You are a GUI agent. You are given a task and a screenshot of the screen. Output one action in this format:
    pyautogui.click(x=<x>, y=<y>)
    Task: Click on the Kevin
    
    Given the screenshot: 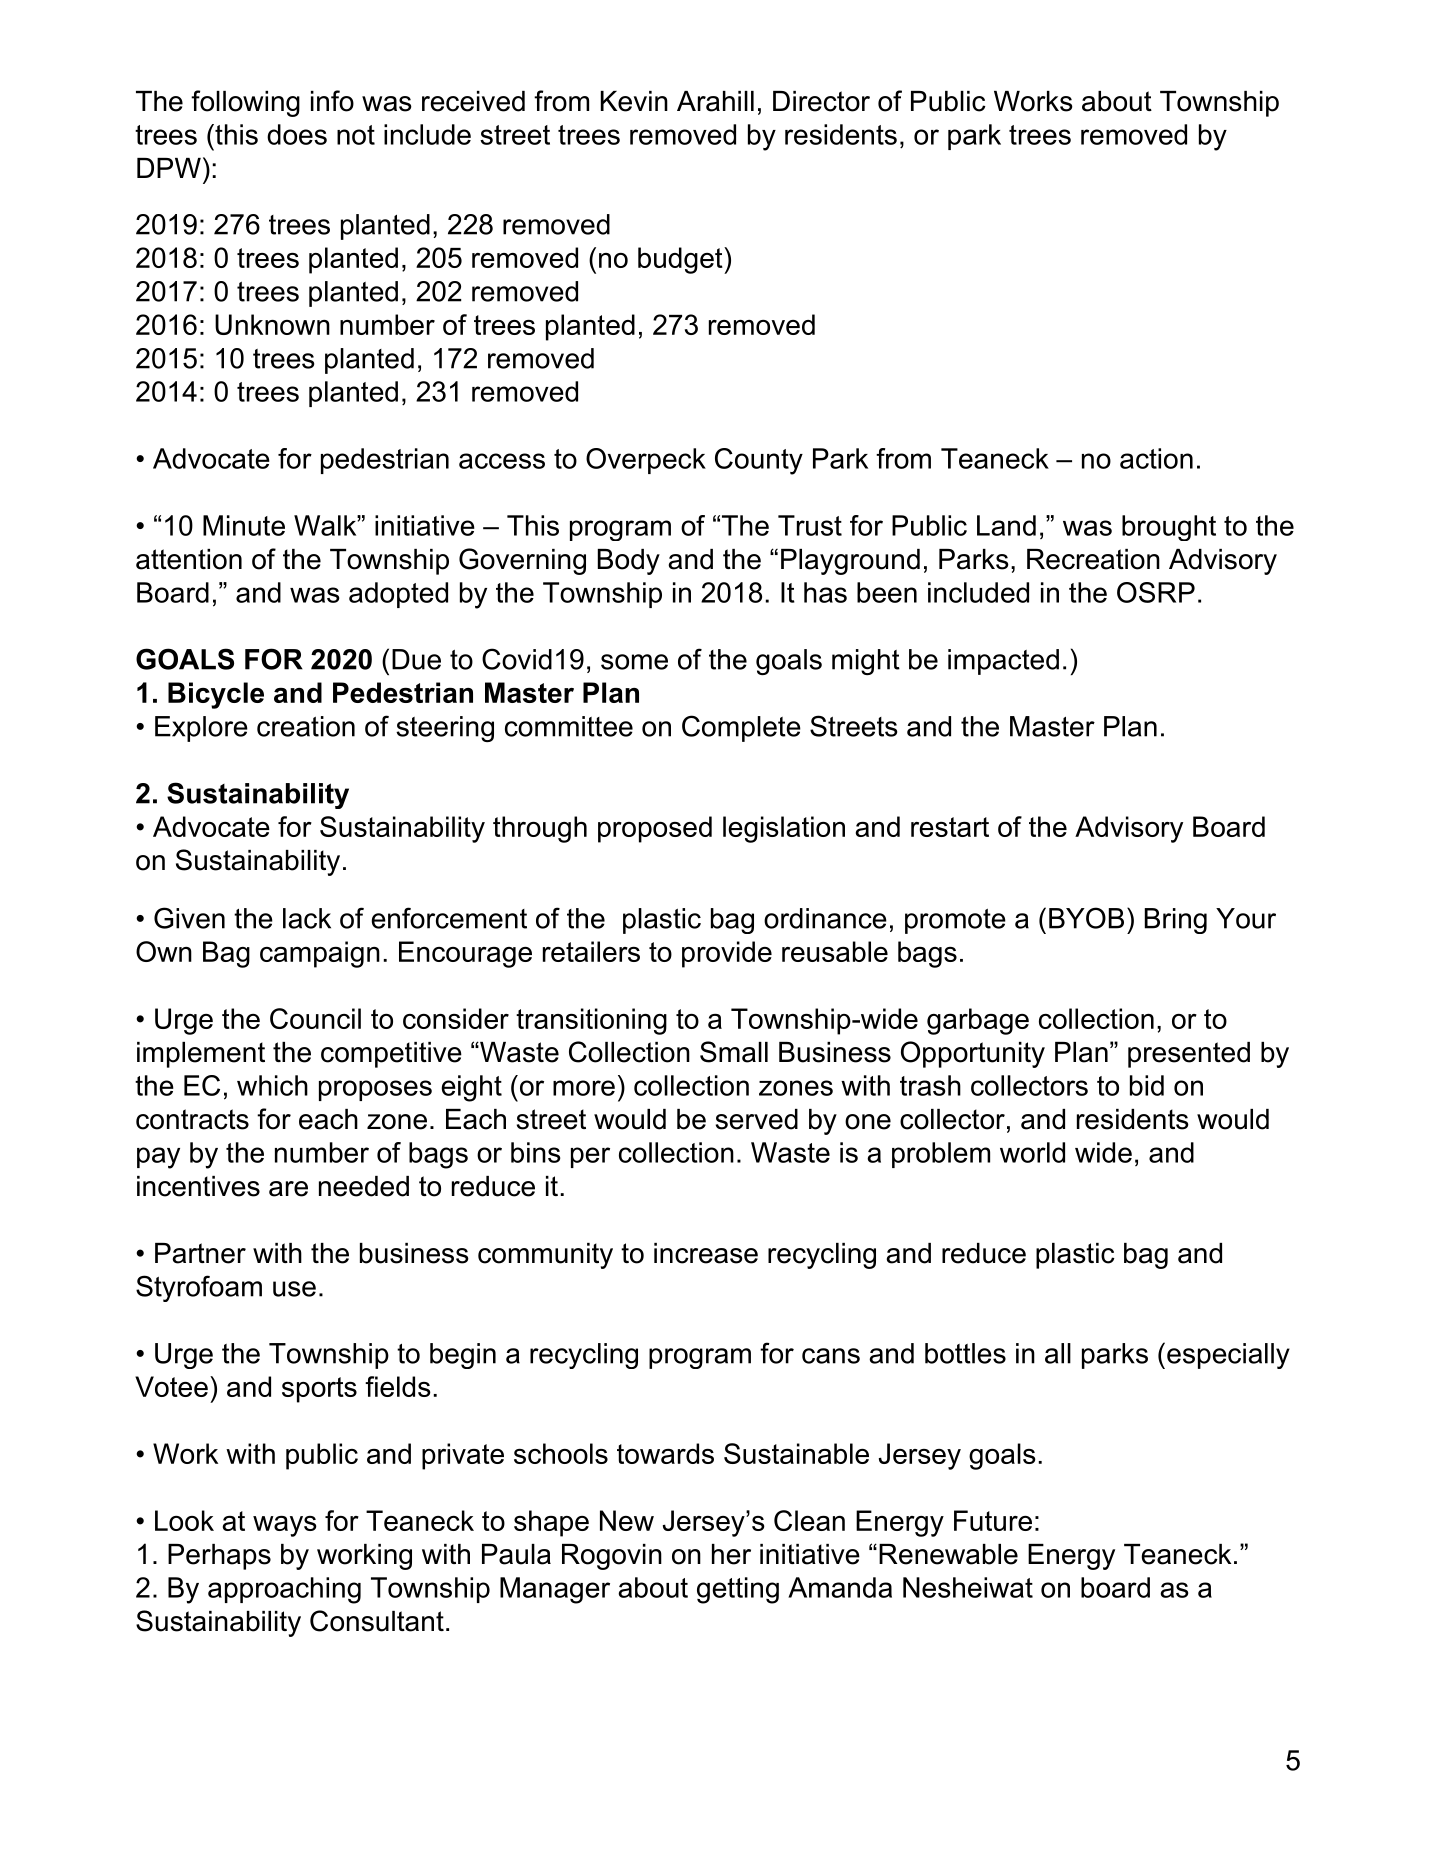 What is the action you would take?
    pyautogui.click(x=634, y=101)
